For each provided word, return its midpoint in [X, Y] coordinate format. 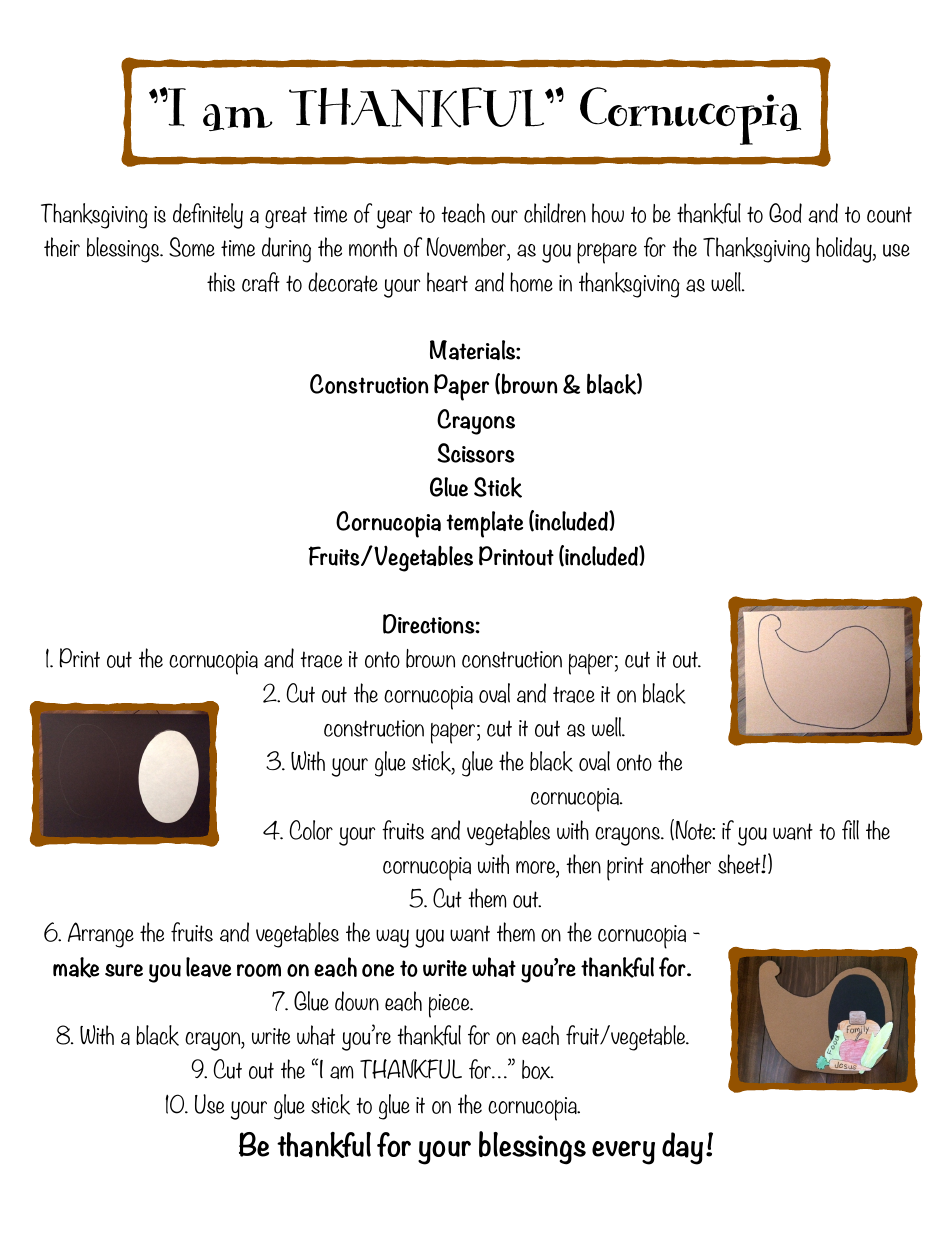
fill [850, 830]
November [467, 248]
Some [192, 247]
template [484, 524]
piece [450, 1006]
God [785, 213]
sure [124, 970]
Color [311, 830]
